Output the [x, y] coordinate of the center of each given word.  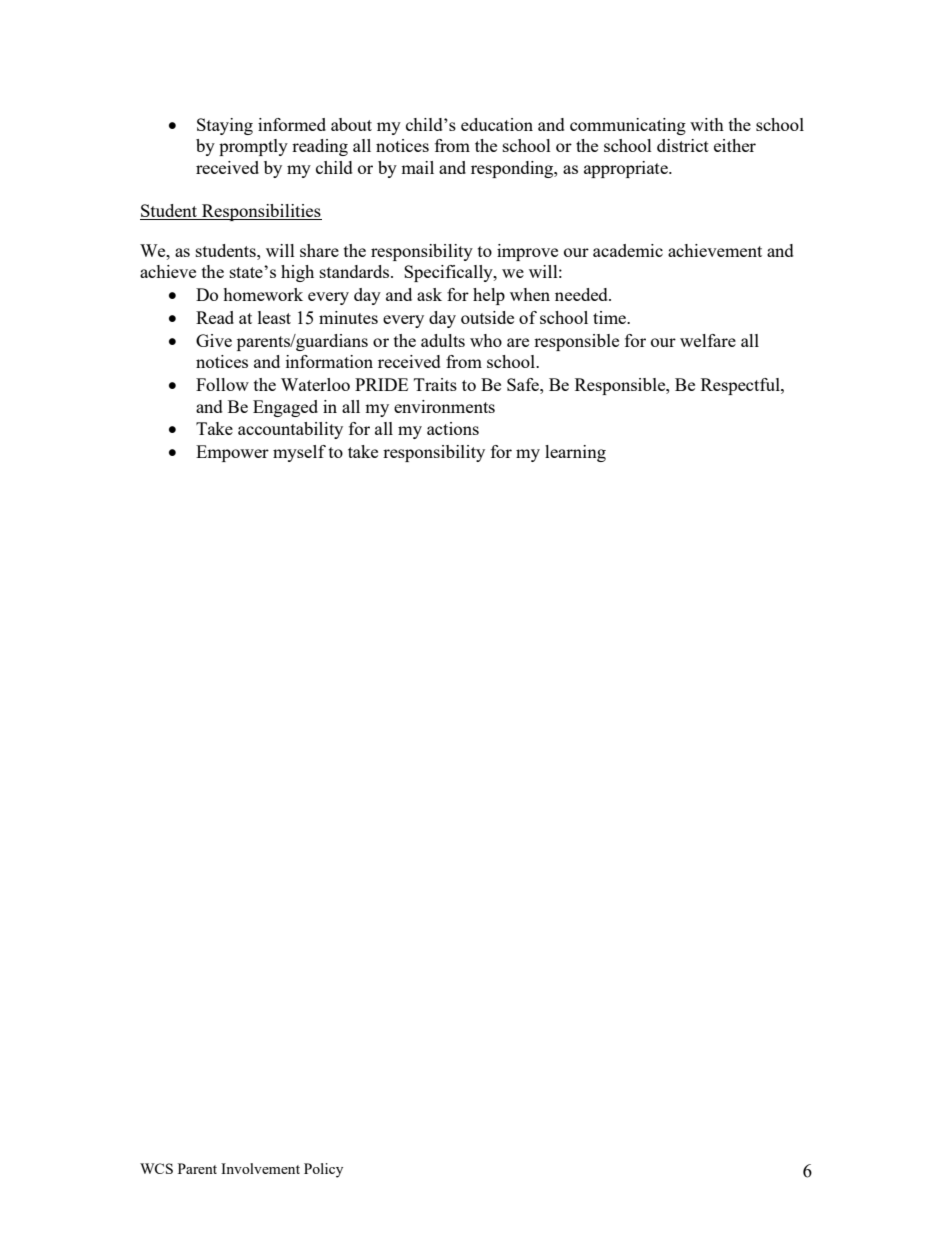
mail [417, 167]
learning [575, 453]
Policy [323, 1170]
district [683, 145]
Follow [222, 384]
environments [444, 406]
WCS [156, 1168]
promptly [253, 147]
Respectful [741, 386]
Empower [232, 453]
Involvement [260, 1168]
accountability [290, 430]
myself [299, 453]
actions [453, 428]
